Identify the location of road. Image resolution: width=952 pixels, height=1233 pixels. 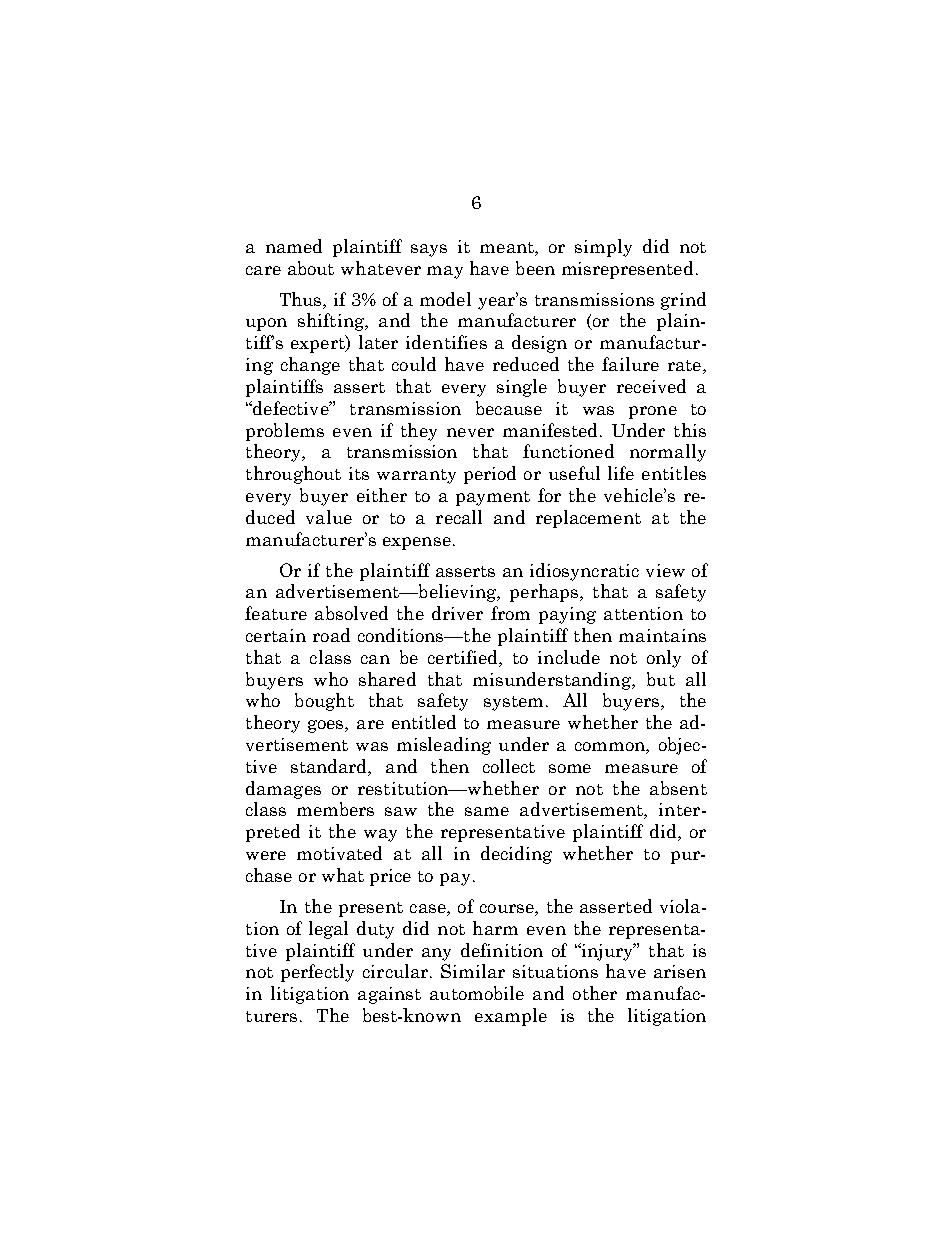
(331, 635).
